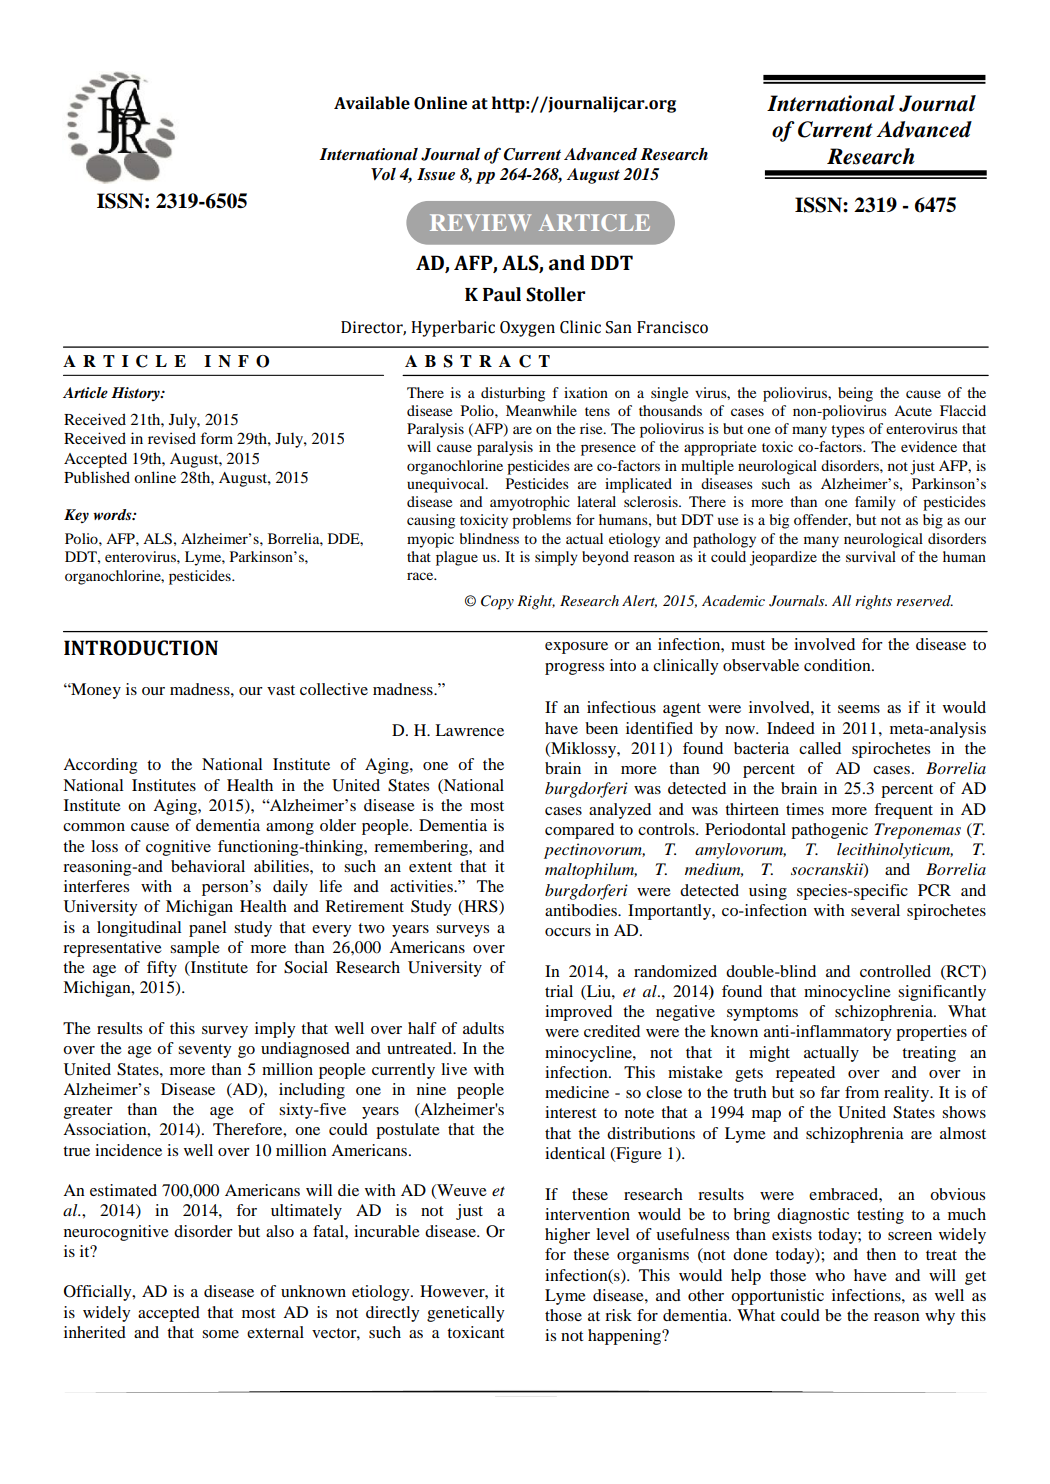  I want to click on vast, so click(281, 690).
